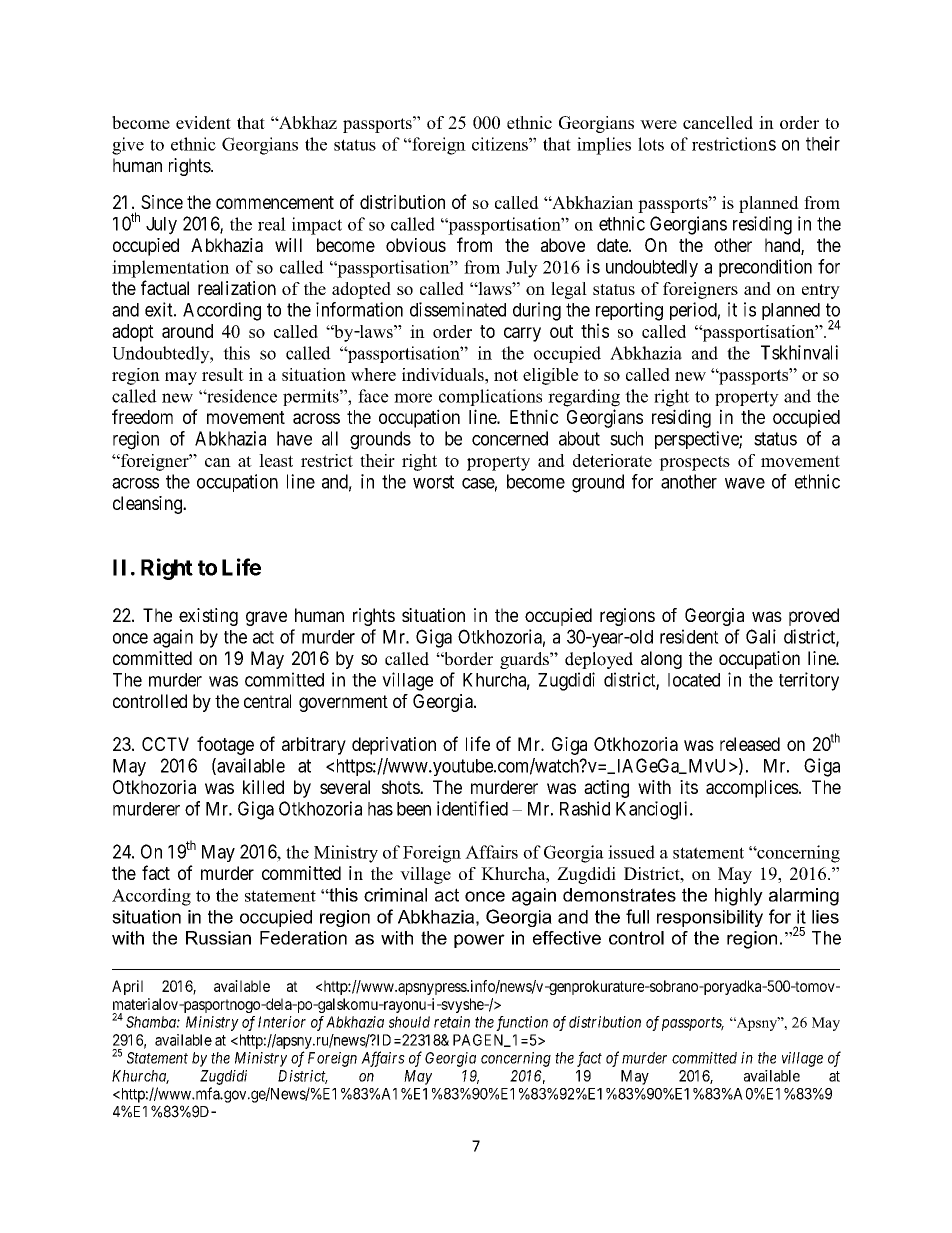  What do you see at coordinates (452, 1022) in the screenshot?
I see `retain` at bounding box center [452, 1022].
